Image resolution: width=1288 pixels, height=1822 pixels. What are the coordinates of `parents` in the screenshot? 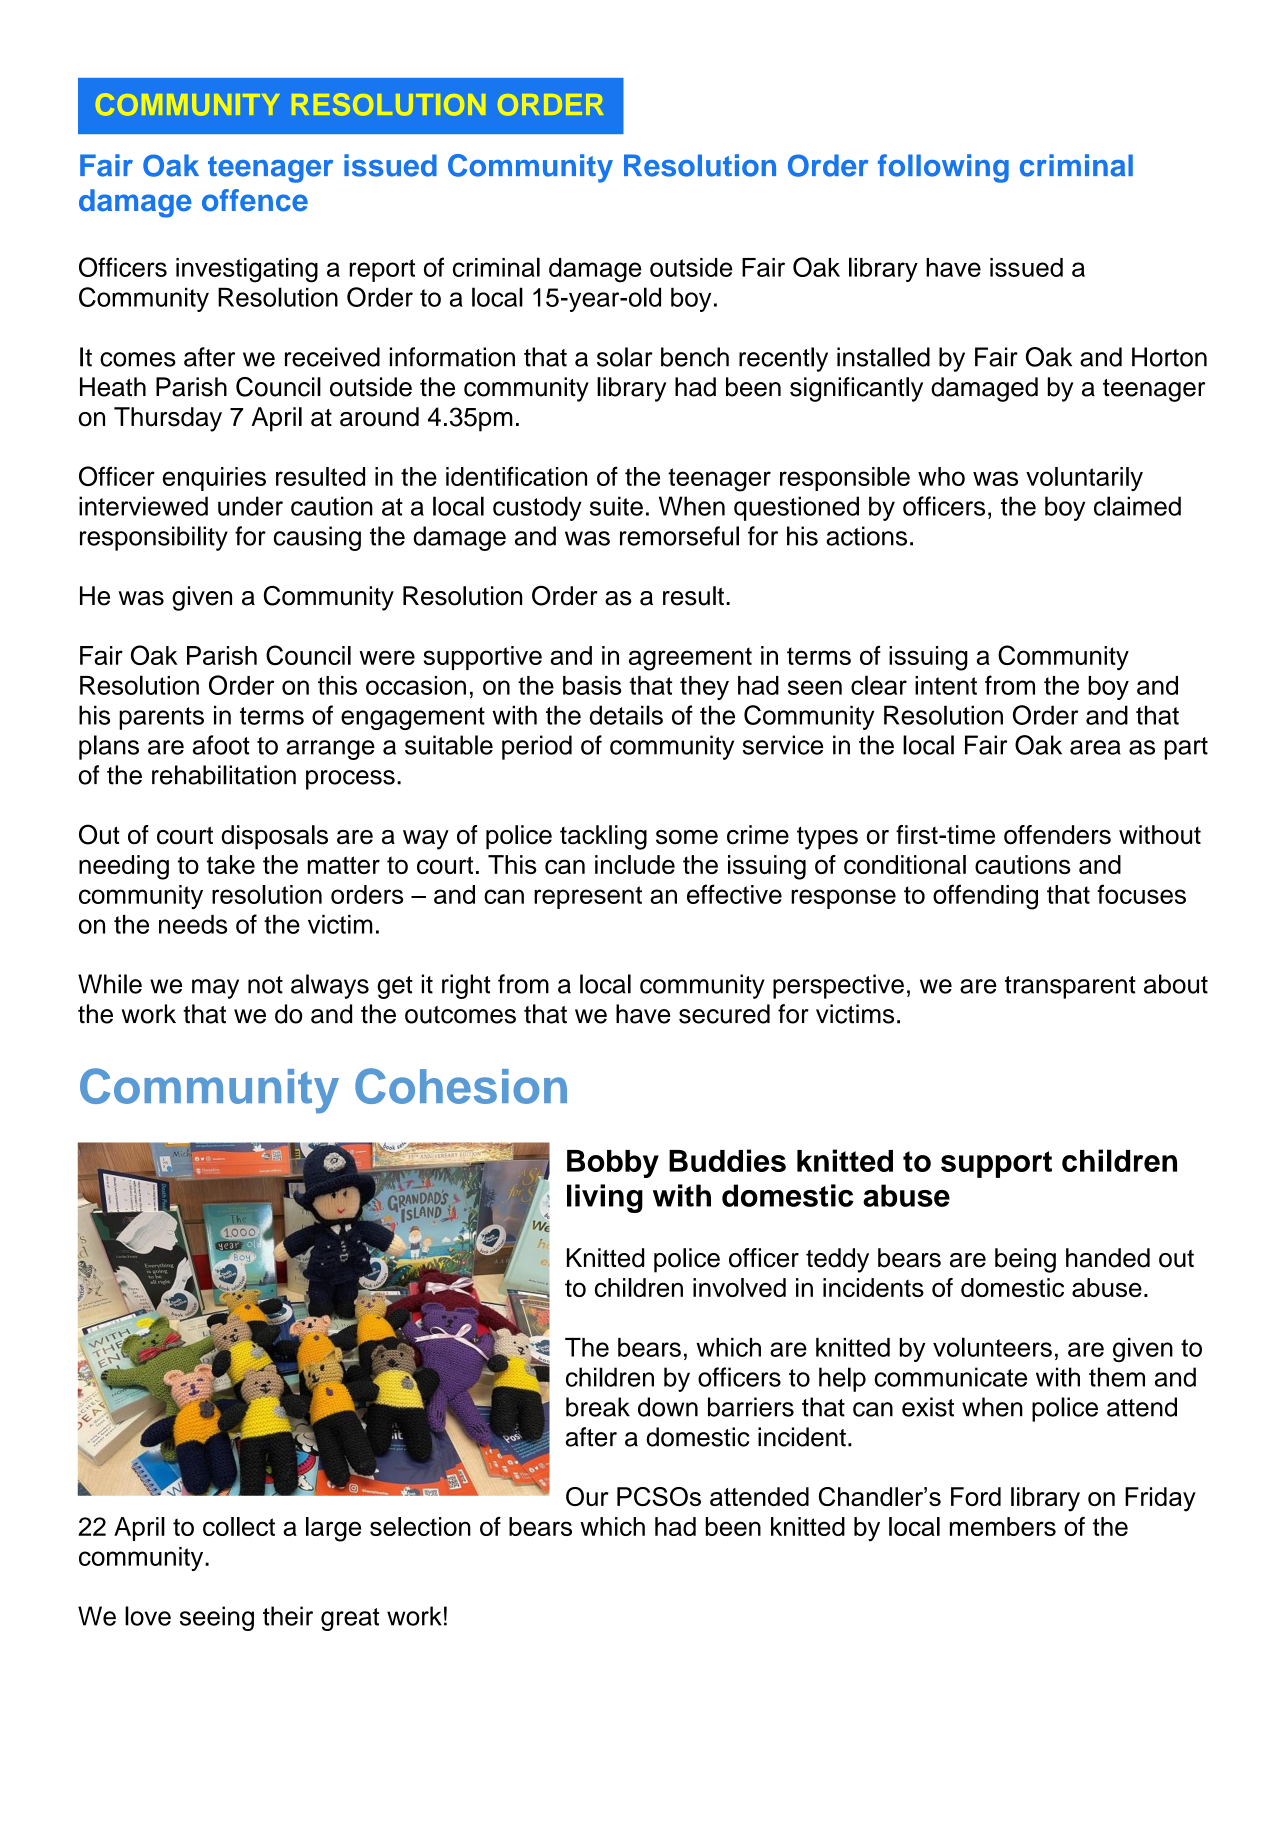 It's located at (161, 718).
